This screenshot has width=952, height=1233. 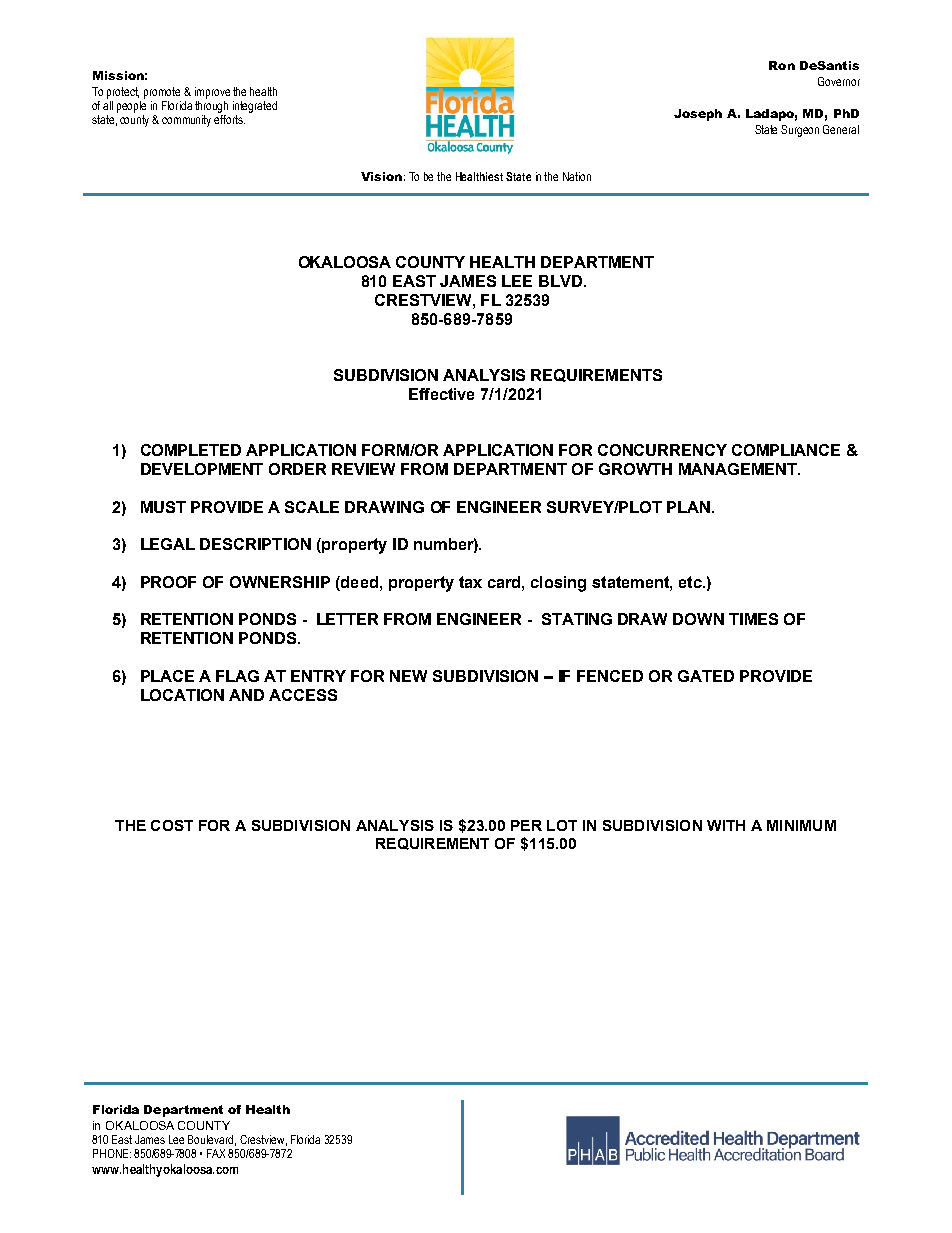 What do you see at coordinates (168, 582) in the screenshot?
I see `PROOF` at bounding box center [168, 582].
